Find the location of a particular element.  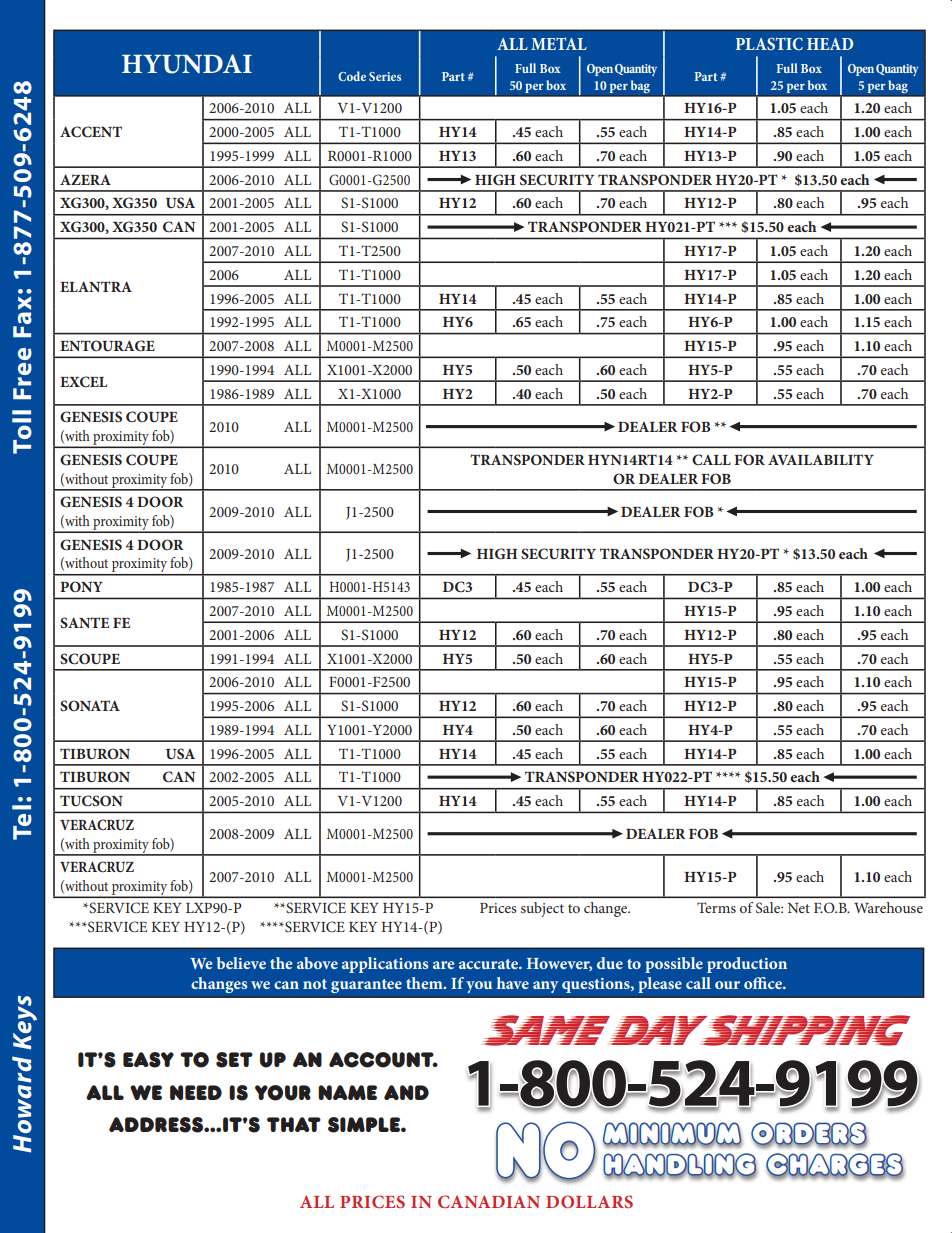

METAL is located at coordinates (559, 43).
